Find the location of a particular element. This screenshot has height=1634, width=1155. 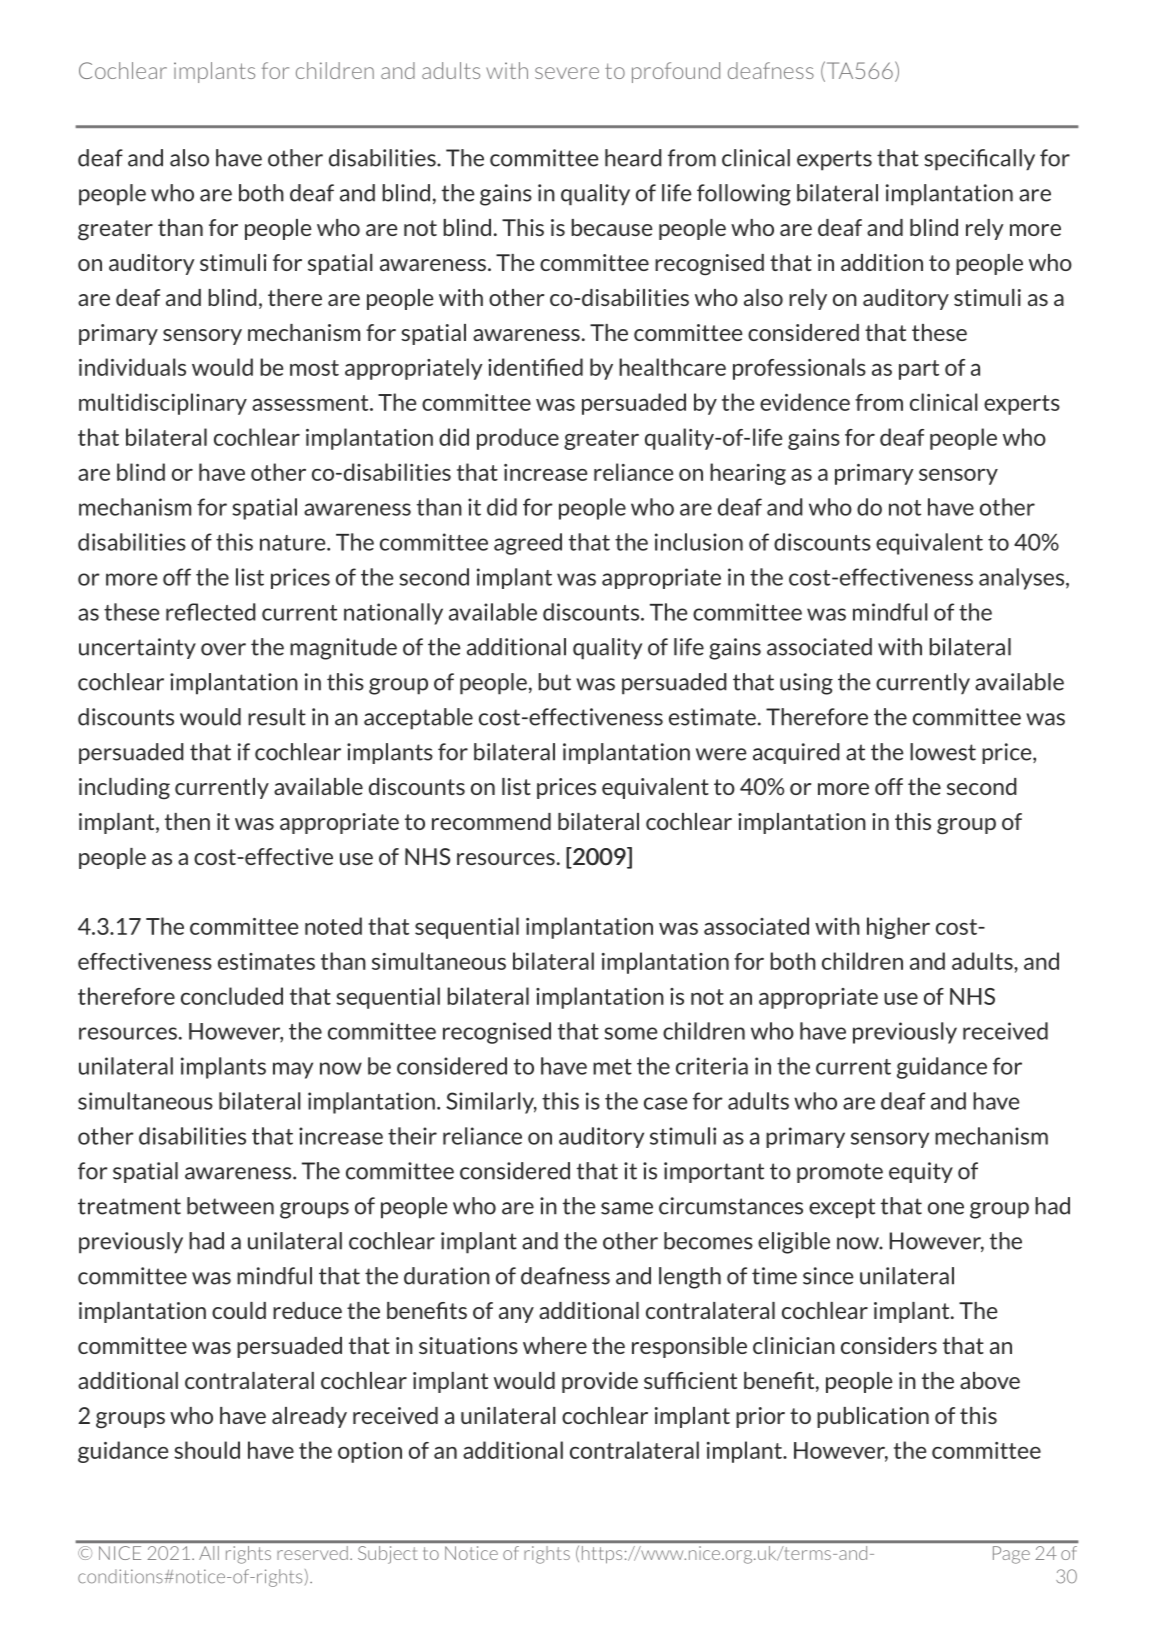

lowest is located at coordinates (943, 752).
